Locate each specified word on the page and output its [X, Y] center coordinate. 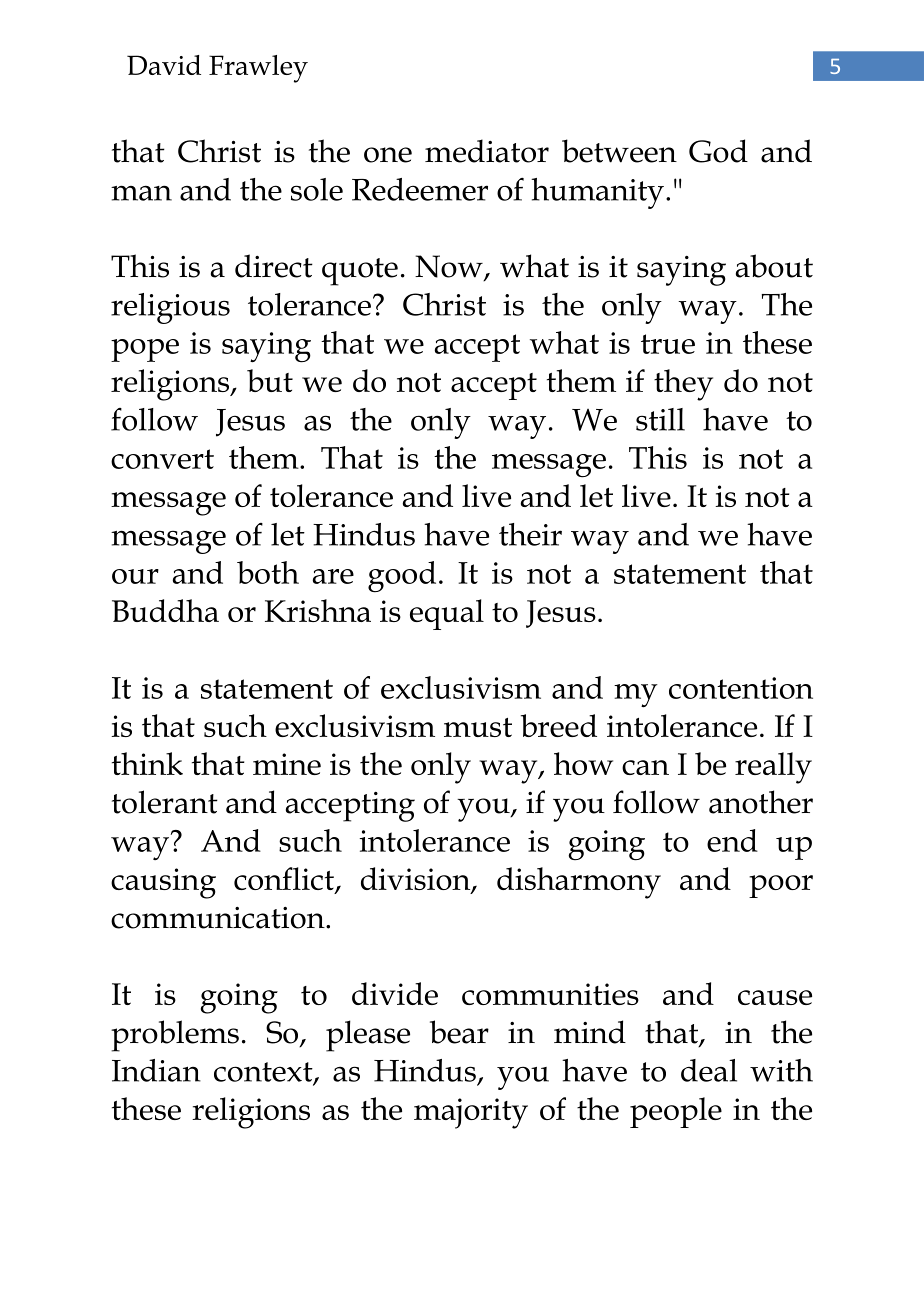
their [530, 534]
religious [170, 308]
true [668, 344]
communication [219, 918]
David [164, 65]
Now [450, 267]
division [417, 880]
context [264, 1073]
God [718, 151]
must [478, 727]
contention [741, 688]
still [660, 419]
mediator [487, 151]
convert [162, 459]
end [732, 840]
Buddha [165, 610]
